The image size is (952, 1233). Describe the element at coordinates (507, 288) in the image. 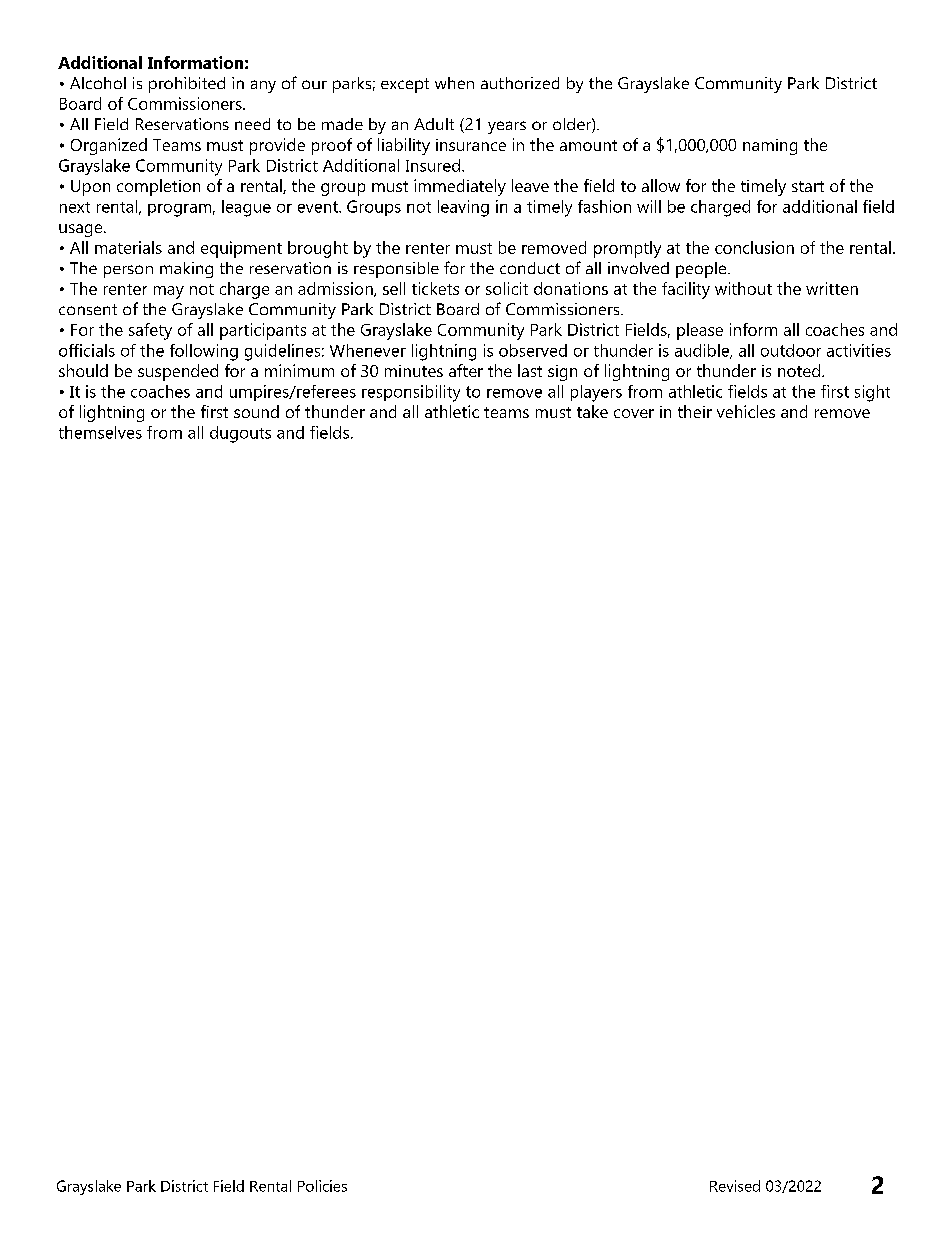

I see `solicit` at that location.
